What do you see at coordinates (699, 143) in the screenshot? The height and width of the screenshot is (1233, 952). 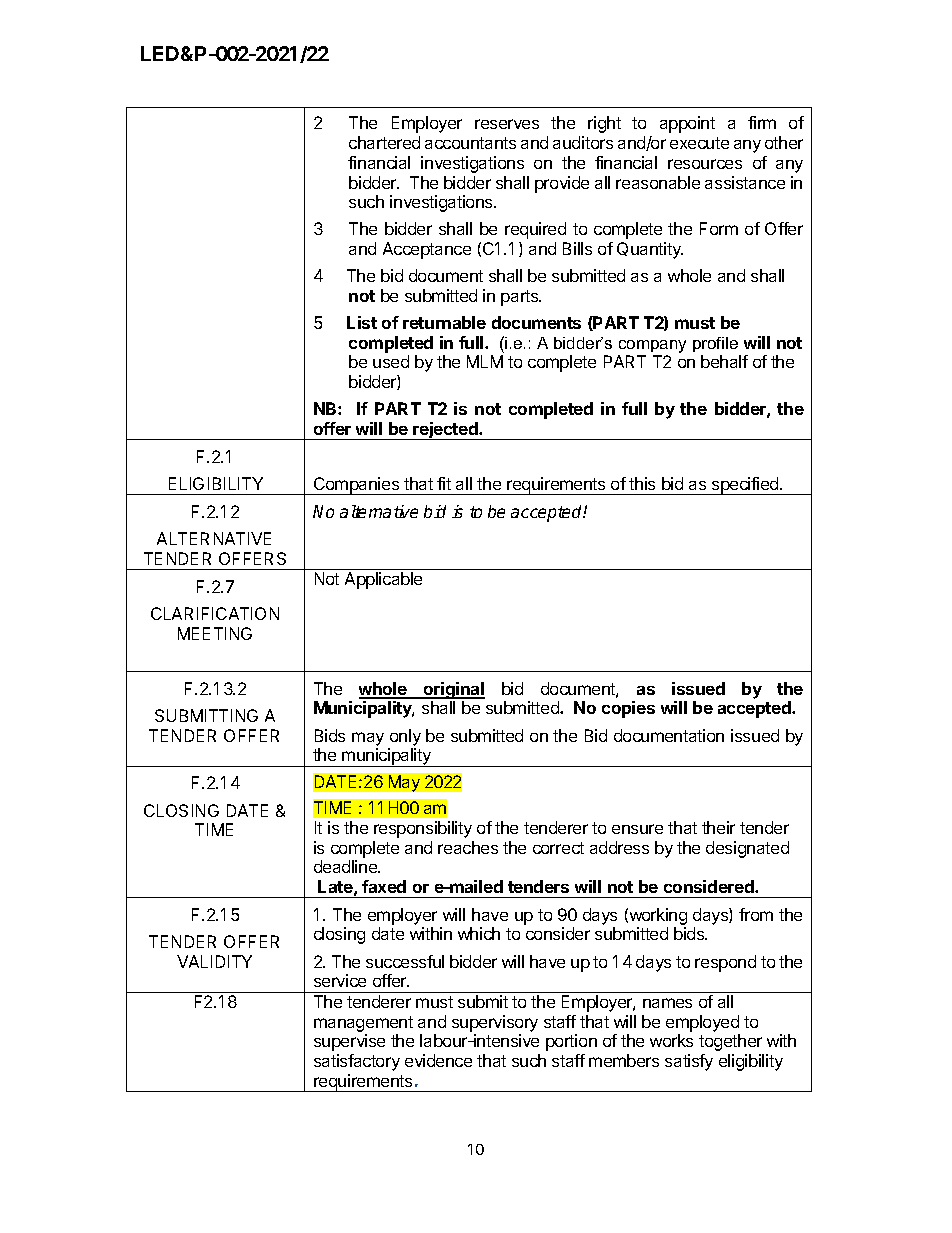 I see `execute` at bounding box center [699, 143].
